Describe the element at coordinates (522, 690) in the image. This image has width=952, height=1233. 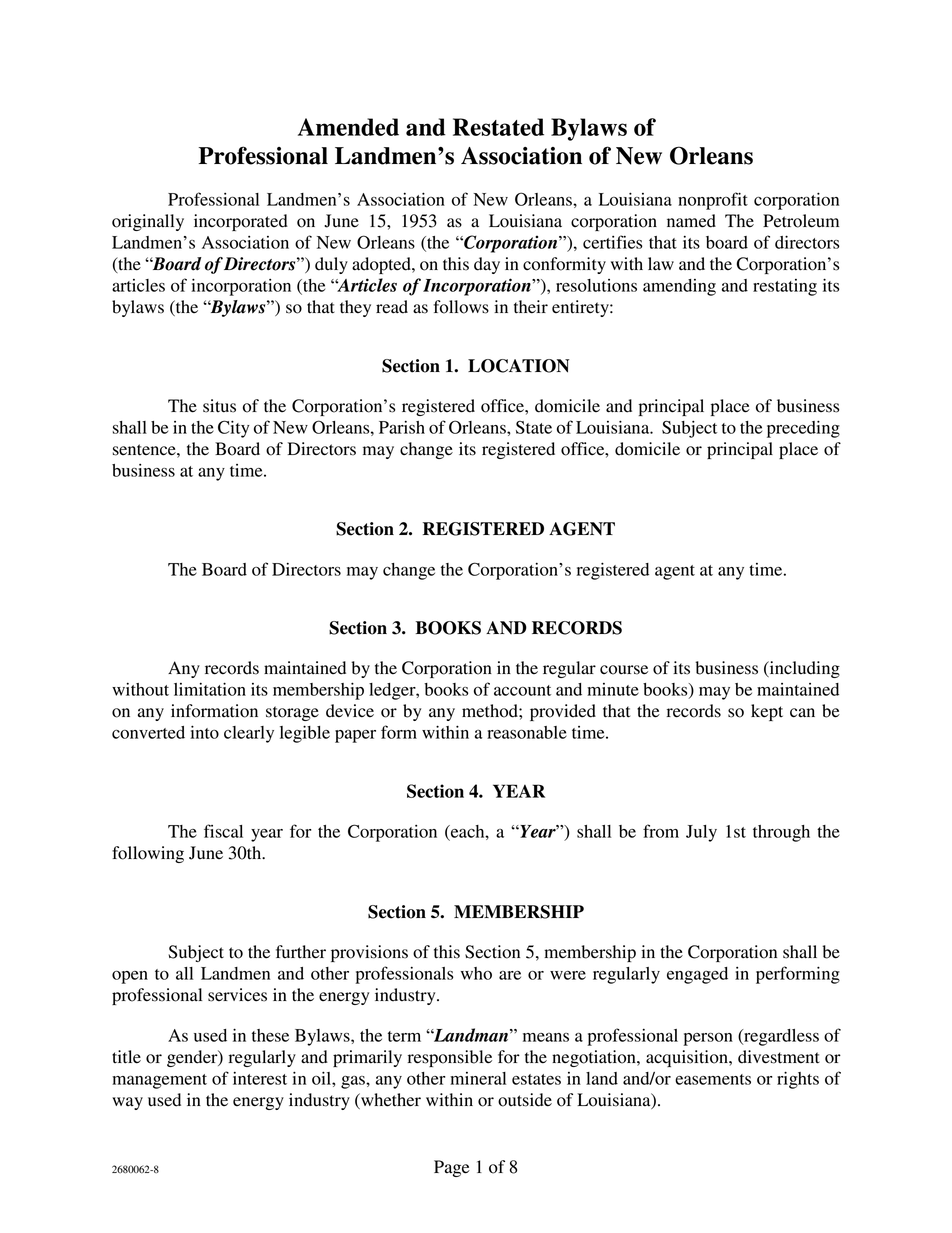
I see `account` at that location.
